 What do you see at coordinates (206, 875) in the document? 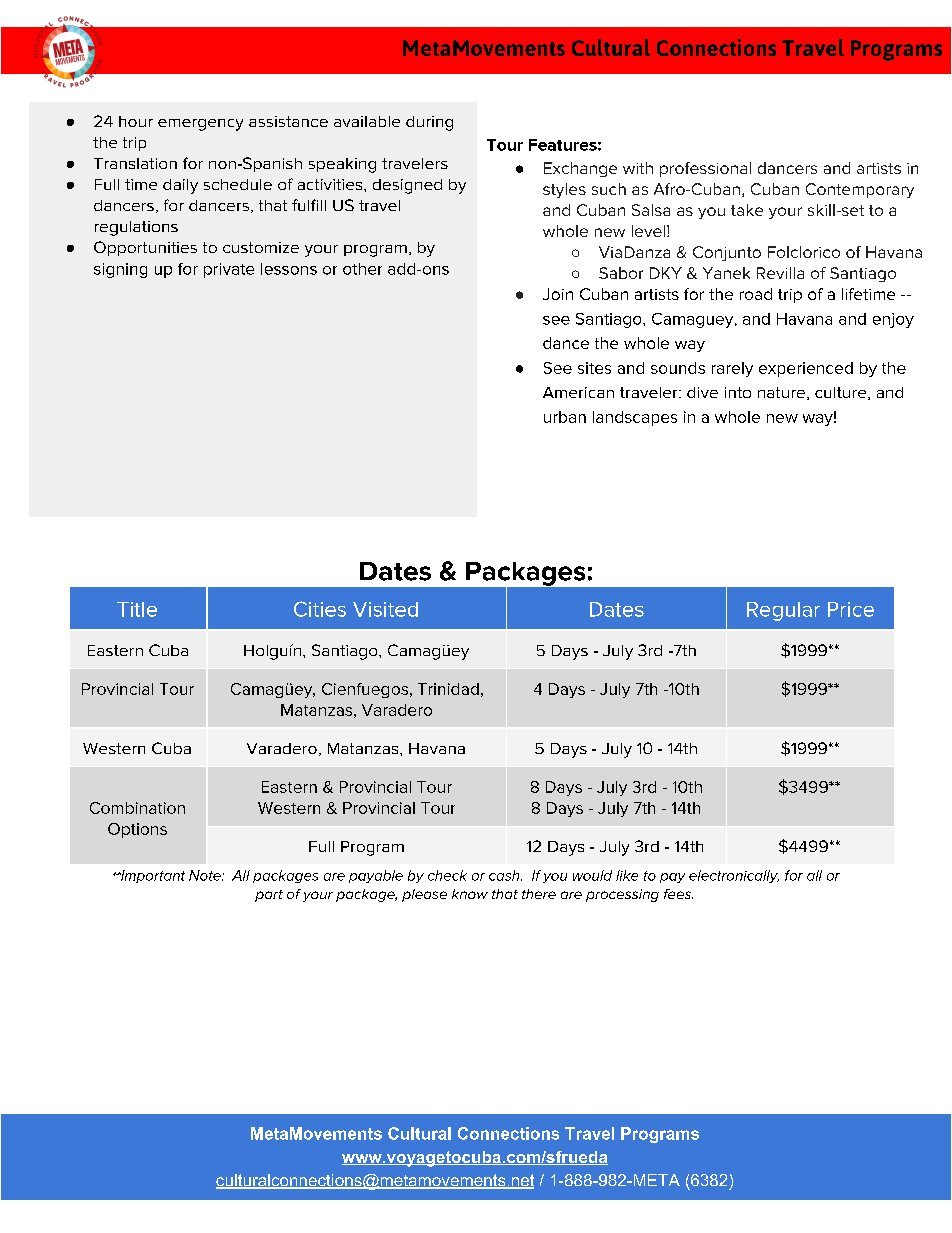
I see `Note` at bounding box center [206, 875].
